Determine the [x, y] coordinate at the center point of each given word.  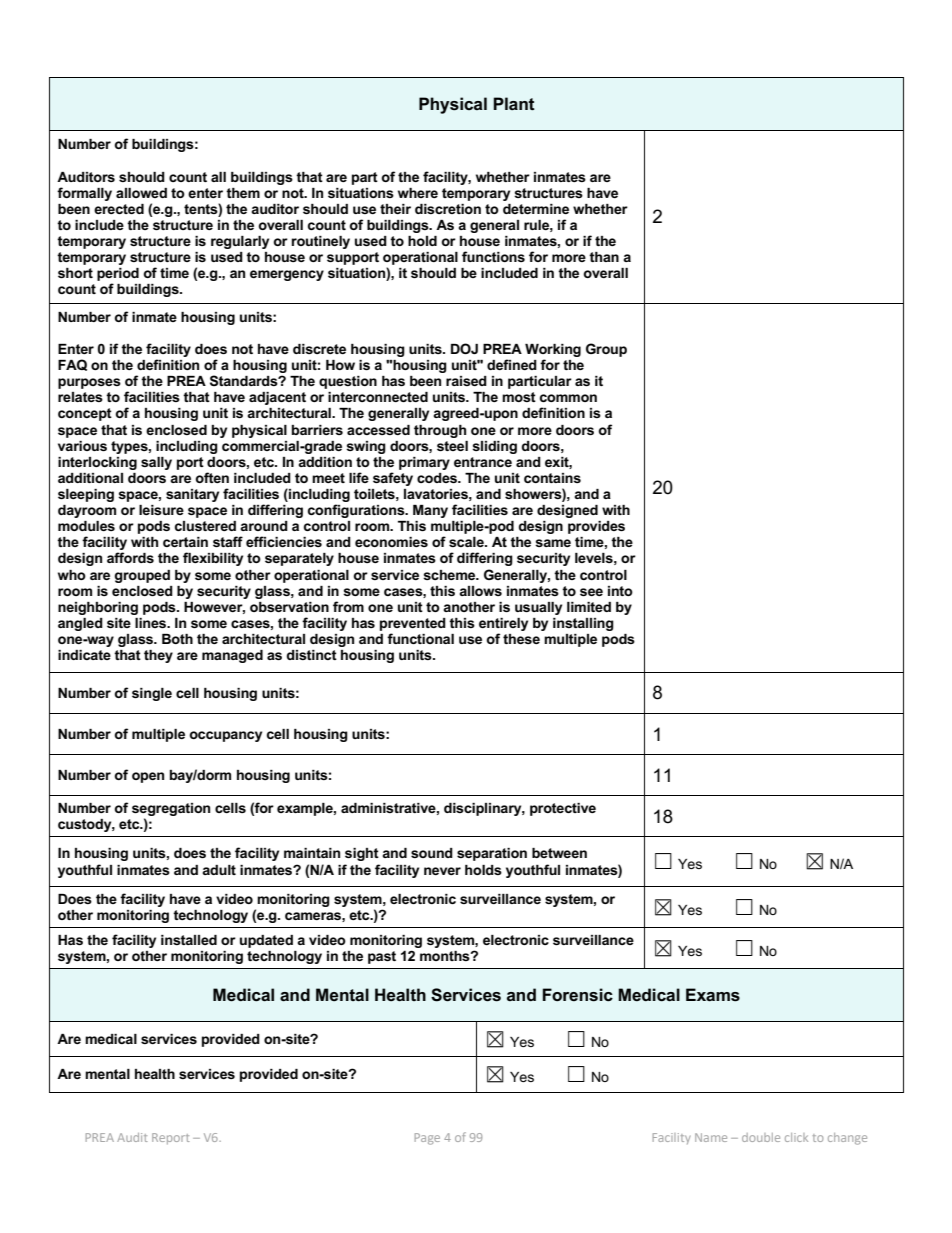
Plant [514, 103]
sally [156, 463]
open [148, 777]
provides [596, 527]
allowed [141, 193]
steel [452, 446]
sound [432, 853]
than [604, 257]
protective [563, 809]
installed [189, 940]
